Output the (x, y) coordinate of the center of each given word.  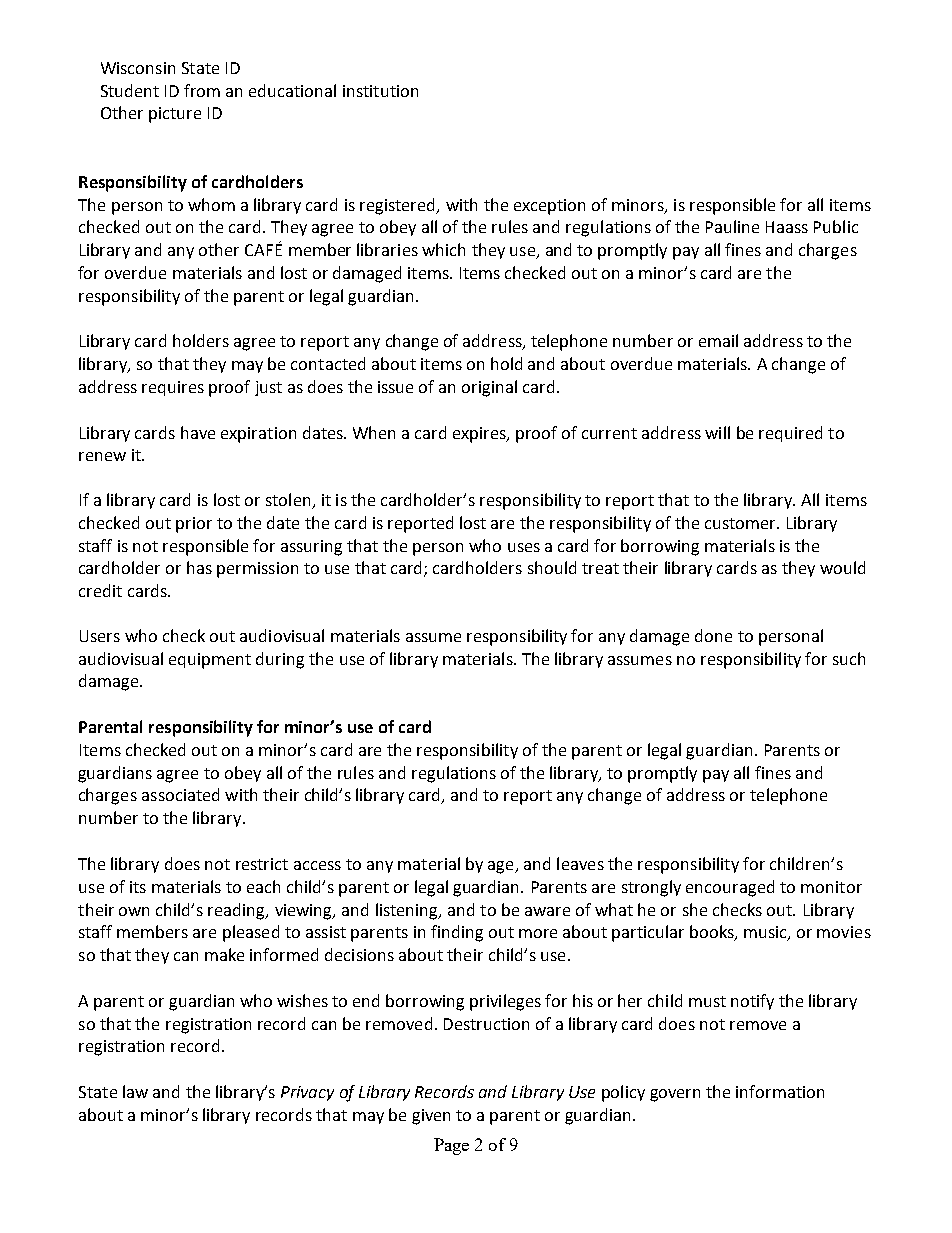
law (135, 1091)
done (713, 635)
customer (742, 523)
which (443, 249)
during (280, 660)
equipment (210, 661)
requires (173, 388)
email (718, 340)
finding (457, 933)
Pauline (732, 226)
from (202, 90)
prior (194, 525)
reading (238, 911)
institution (380, 91)
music (766, 933)
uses (524, 547)
